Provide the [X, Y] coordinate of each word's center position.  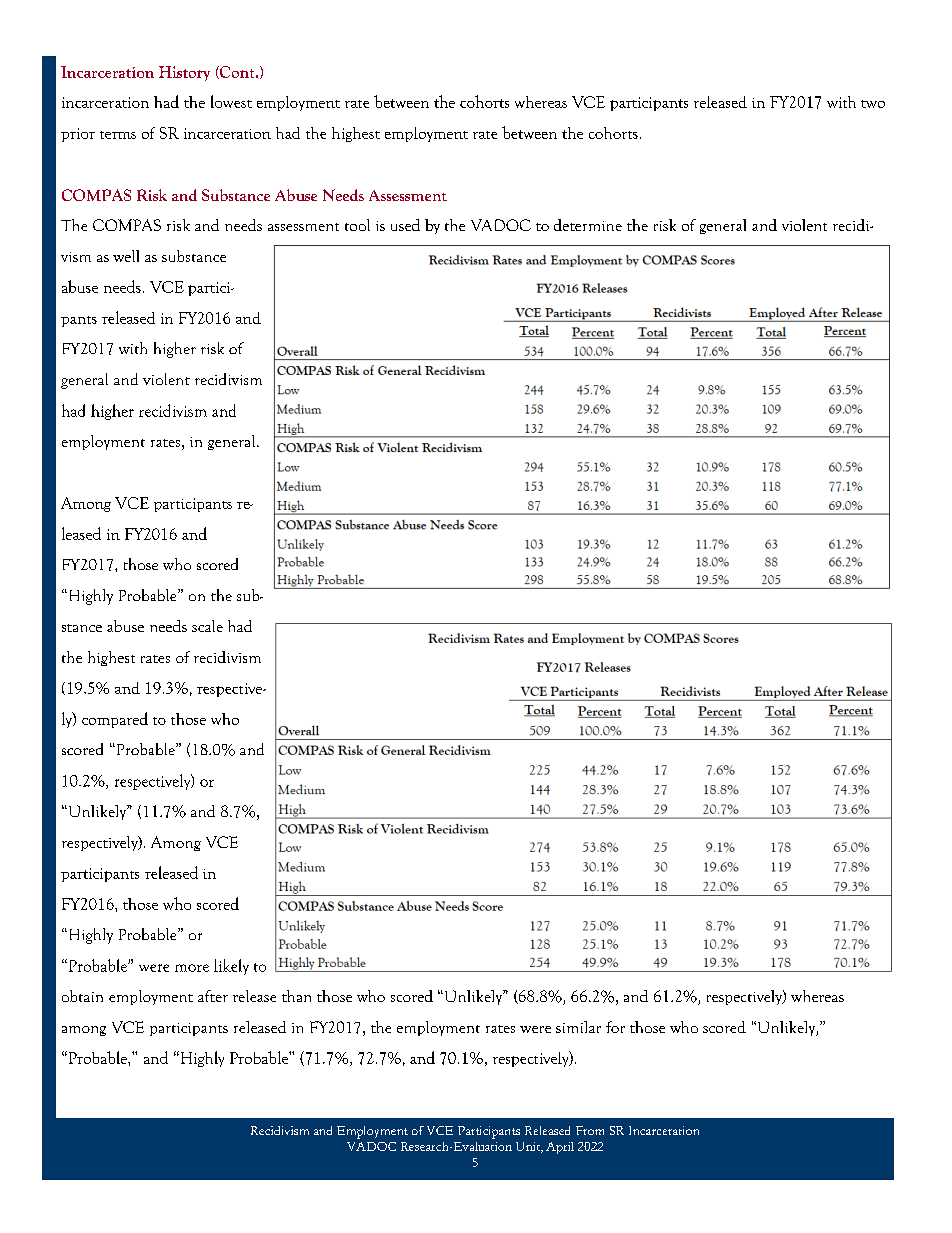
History [184, 73]
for [615, 1027]
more [192, 968]
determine [588, 225]
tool [357, 225]
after [213, 996]
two [873, 104]
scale [207, 626]
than [296, 996]
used [405, 225]
